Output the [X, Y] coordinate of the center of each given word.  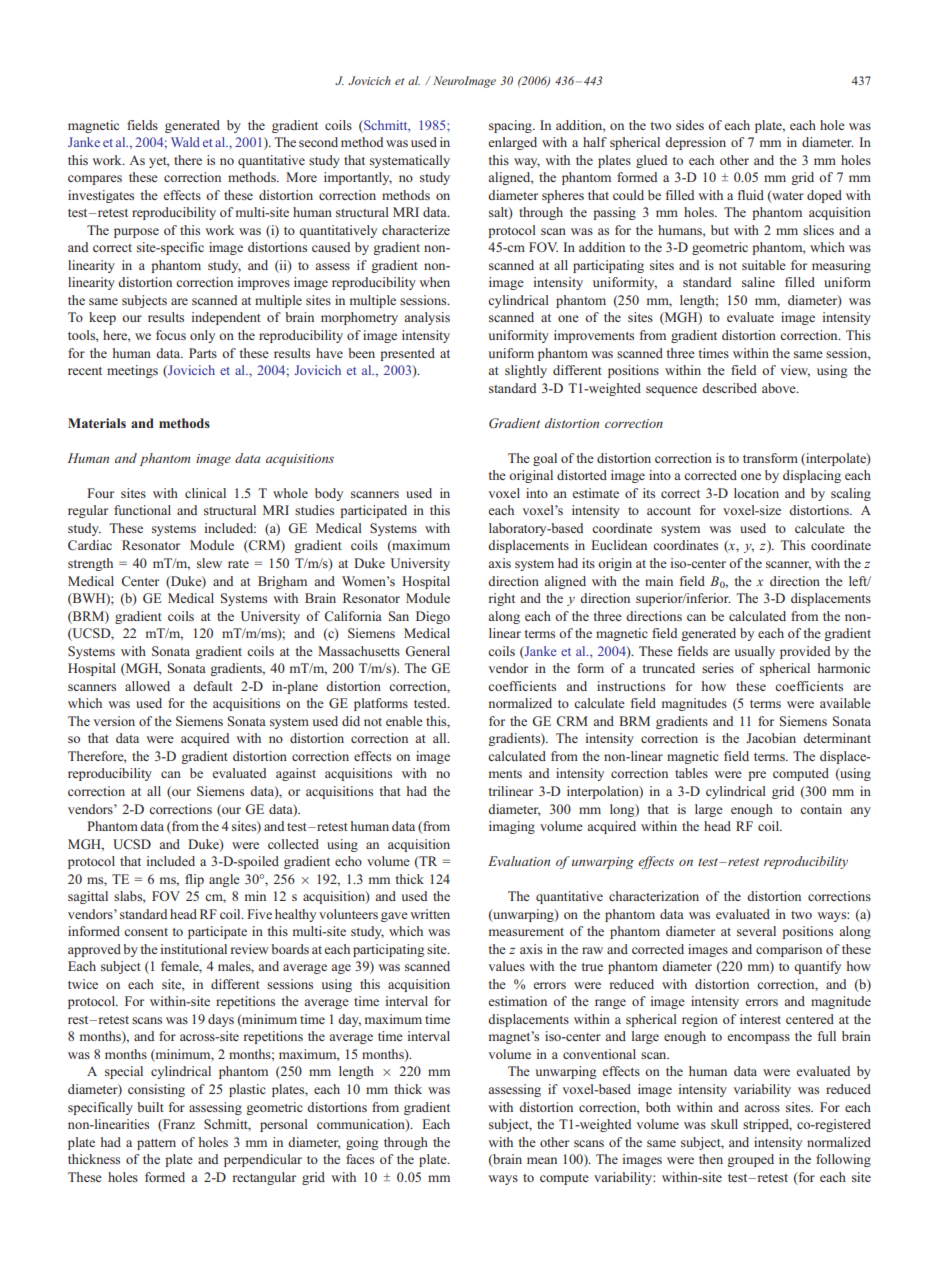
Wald [185, 142]
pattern [156, 1144]
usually [754, 652]
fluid [751, 195]
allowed [147, 686]
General [427, 651]
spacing [511, 126]
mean [542, 1160]
